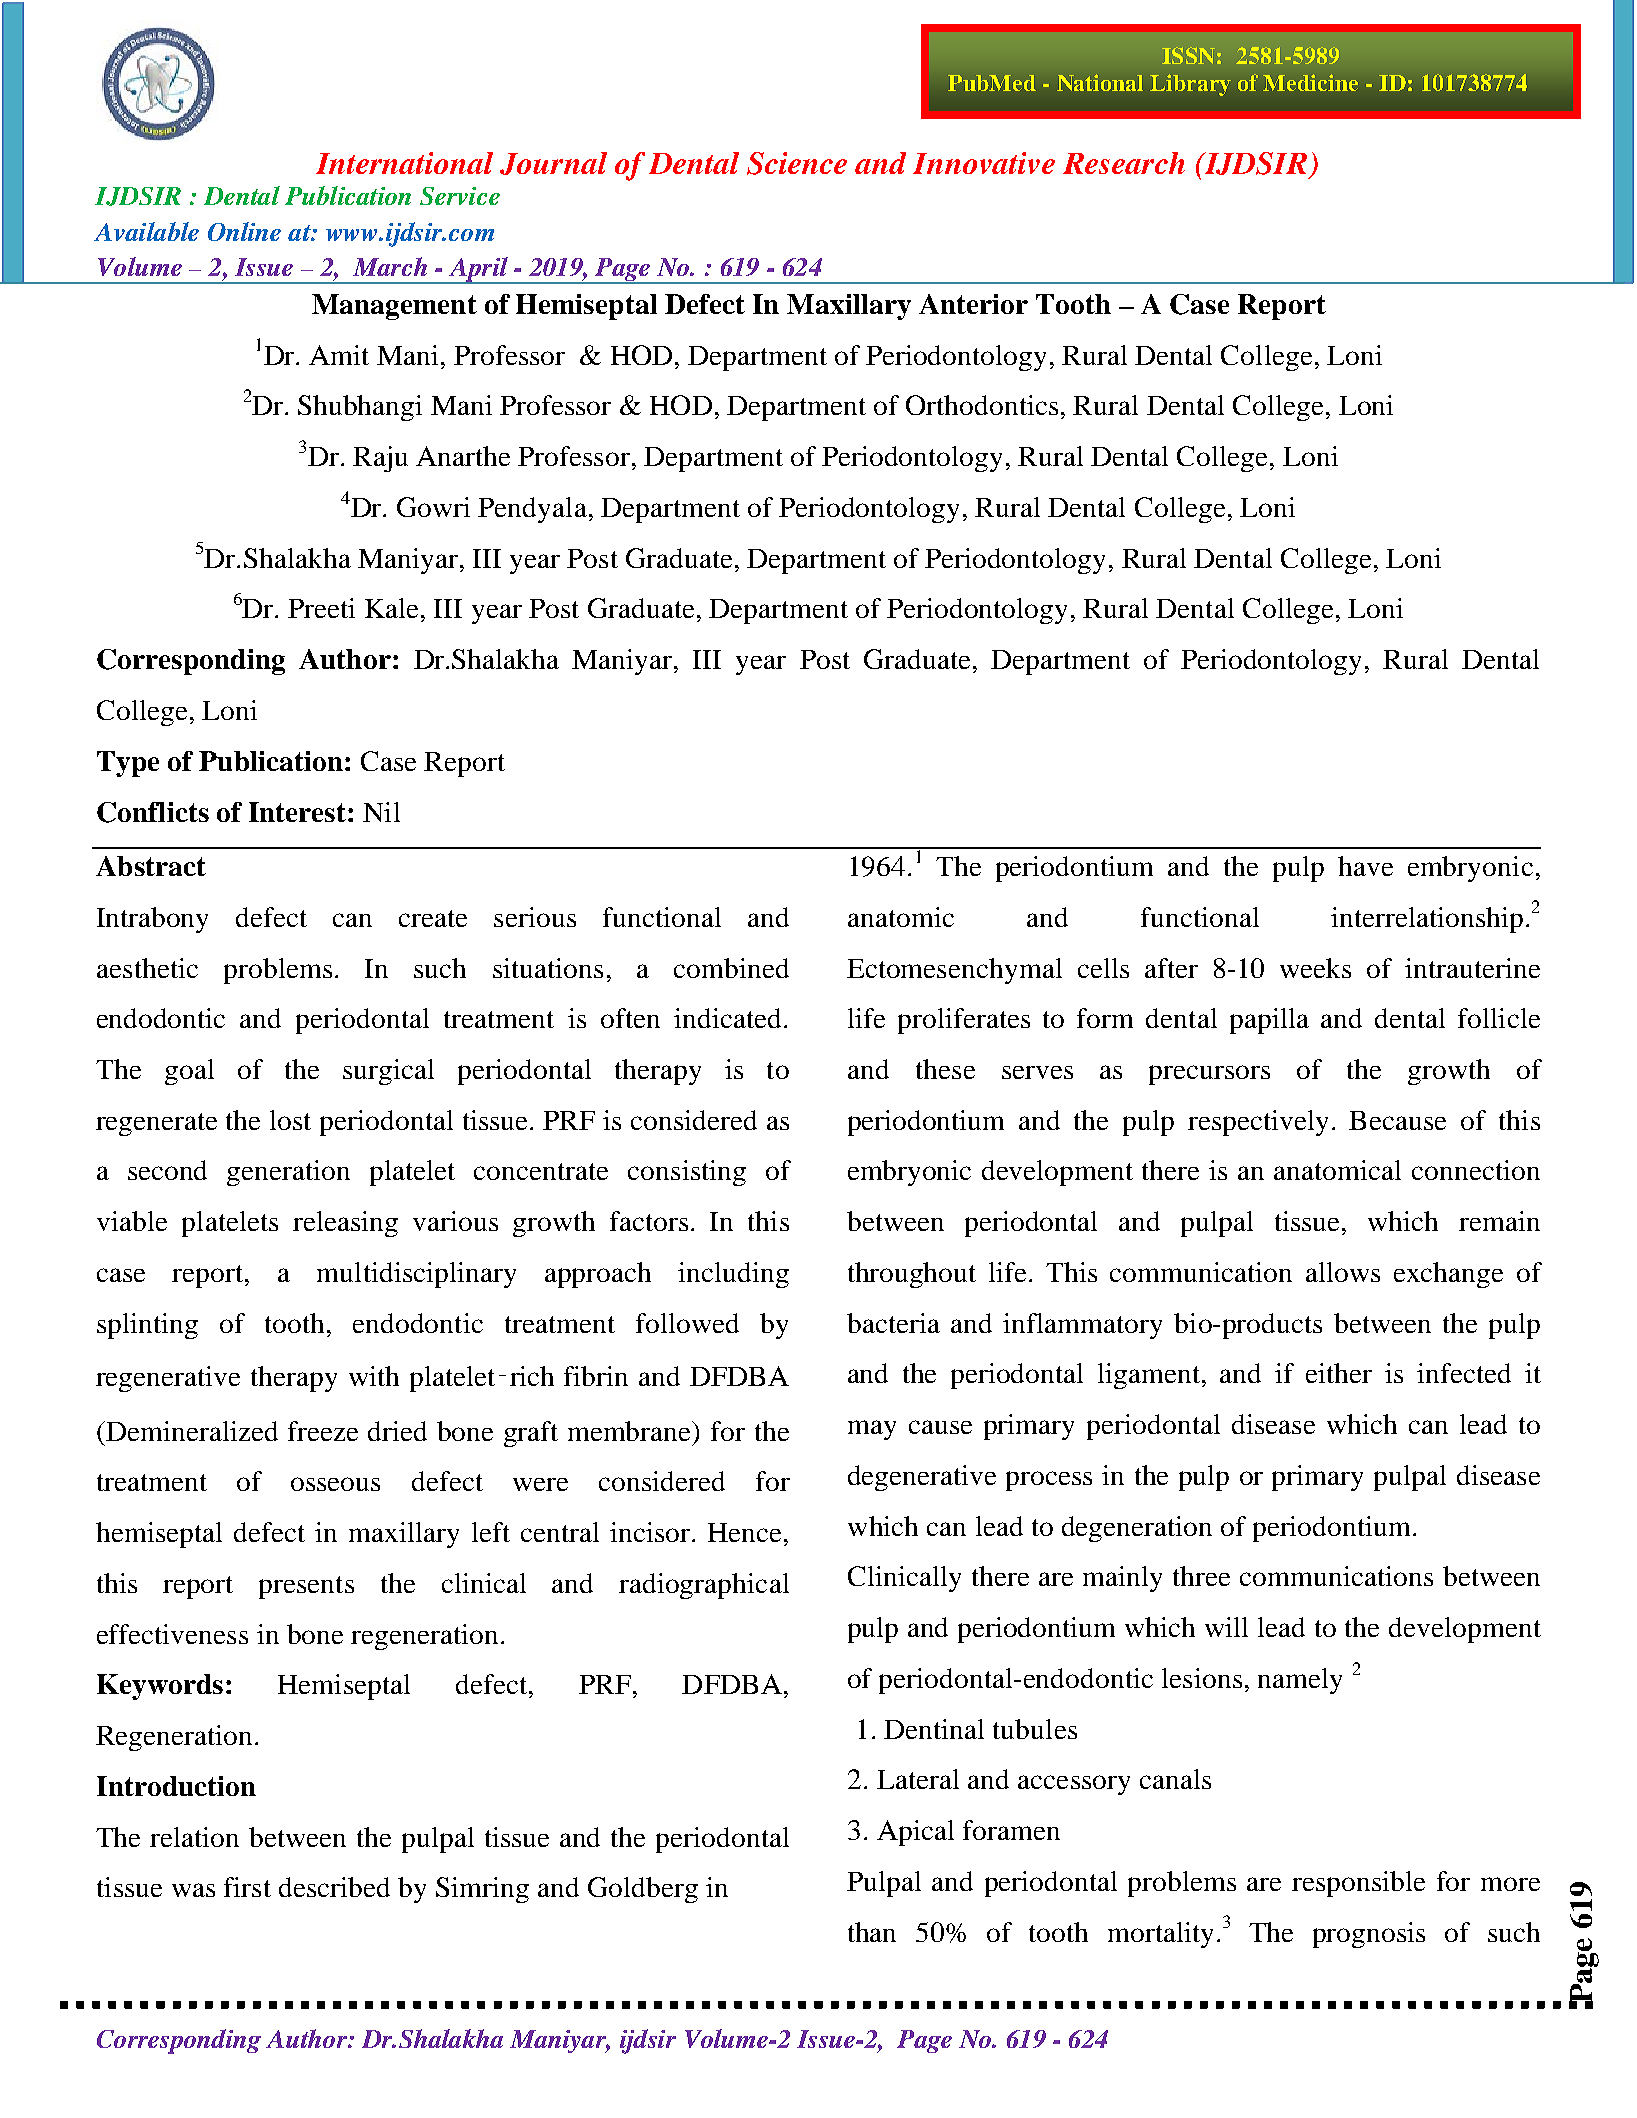 The image size is (1637, 2118). What do you see at coordinates (872, 1430) in the screenshot?
I see `may` at bounding box center [872, 1430].
